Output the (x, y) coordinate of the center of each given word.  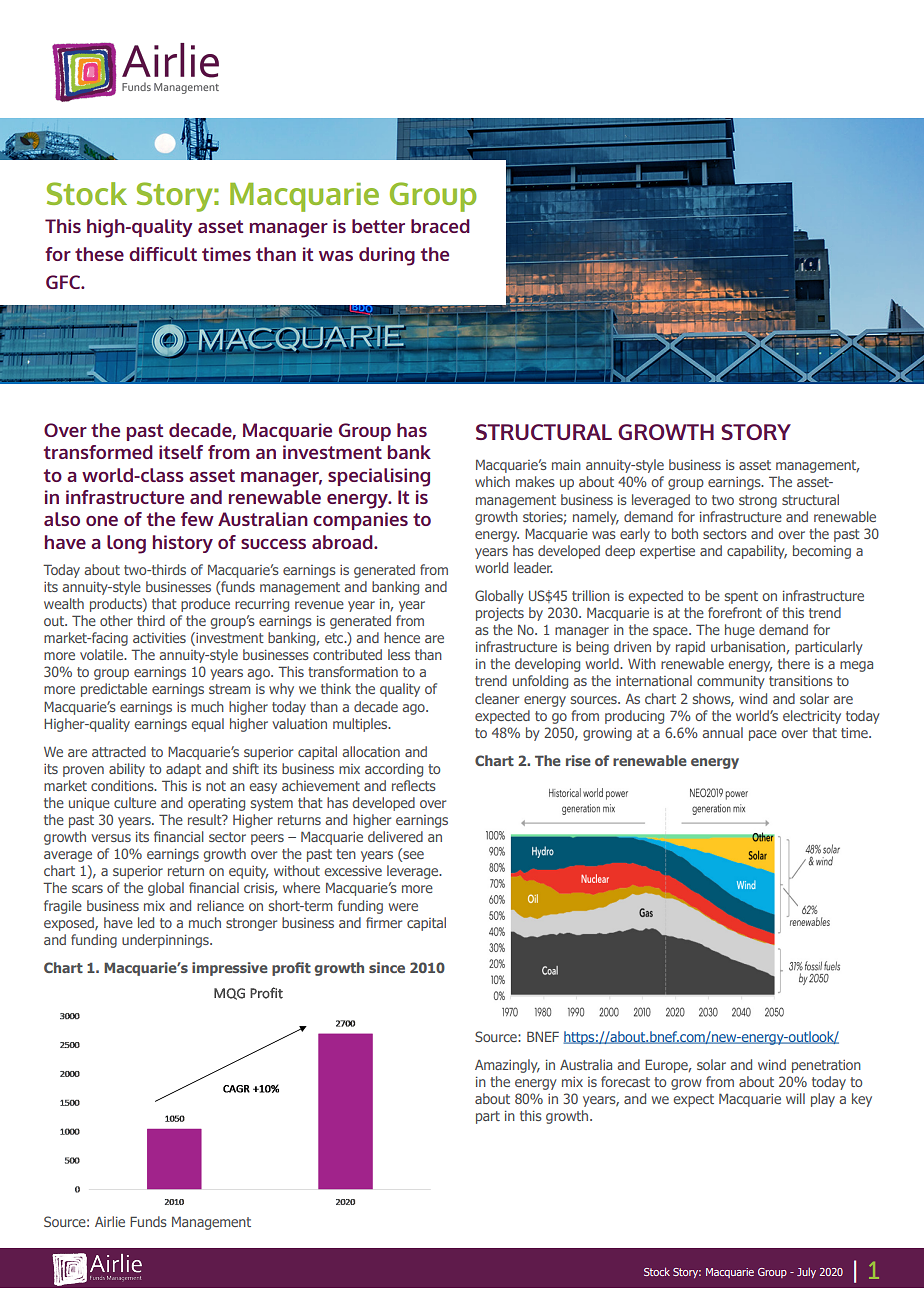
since (387, 967)
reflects (414, 785)
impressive (230, 969)
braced (440, 226)
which (492, 481)
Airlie (110, 1221)
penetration (826, 1066)
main (566, 465)
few (197, 519)
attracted (119, 751)
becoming (822, 552)
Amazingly (507, 1066)
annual (722, 732)
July (806, 1273)
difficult (163, 254)
